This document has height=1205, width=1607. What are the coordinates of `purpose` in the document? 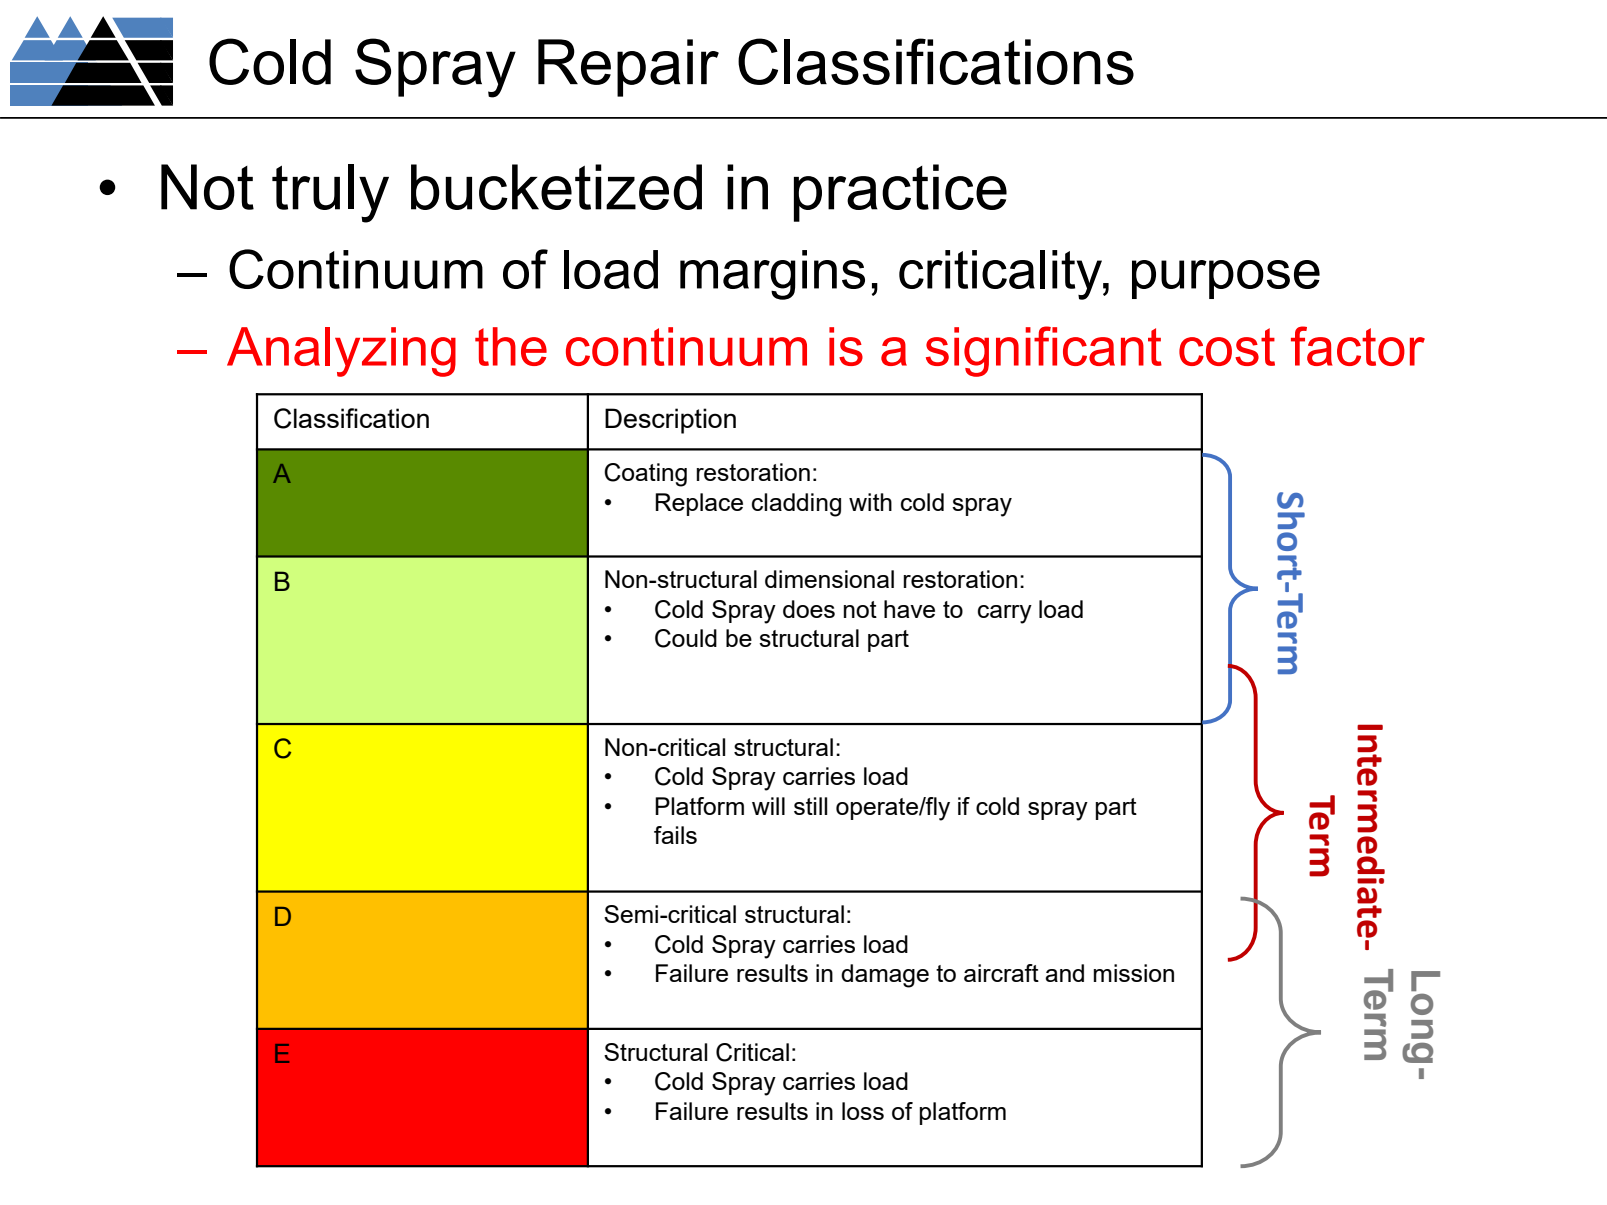 It's located at (1226, 279).
